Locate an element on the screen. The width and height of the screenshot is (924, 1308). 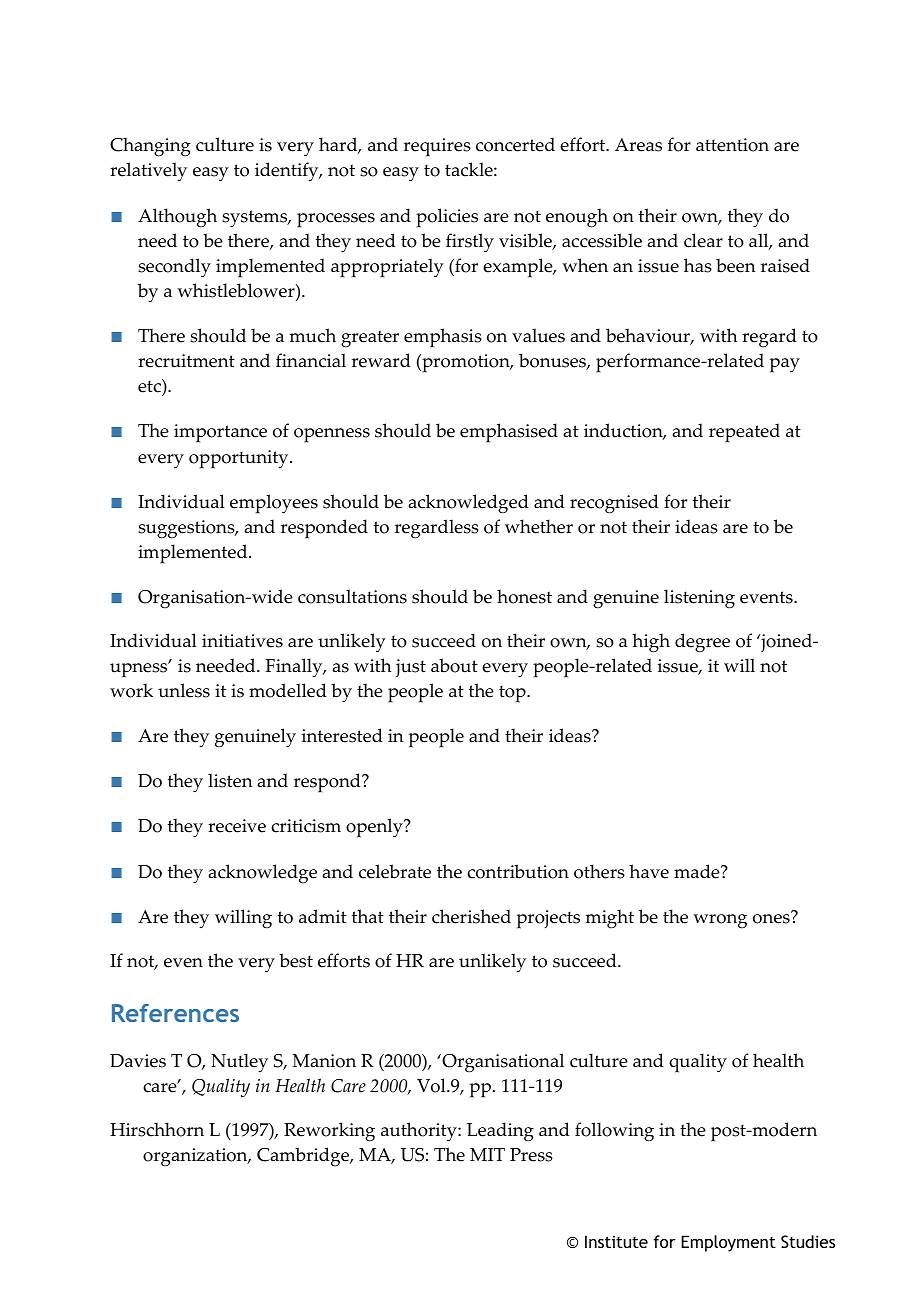
degree is located at coordinates (702, 643).
